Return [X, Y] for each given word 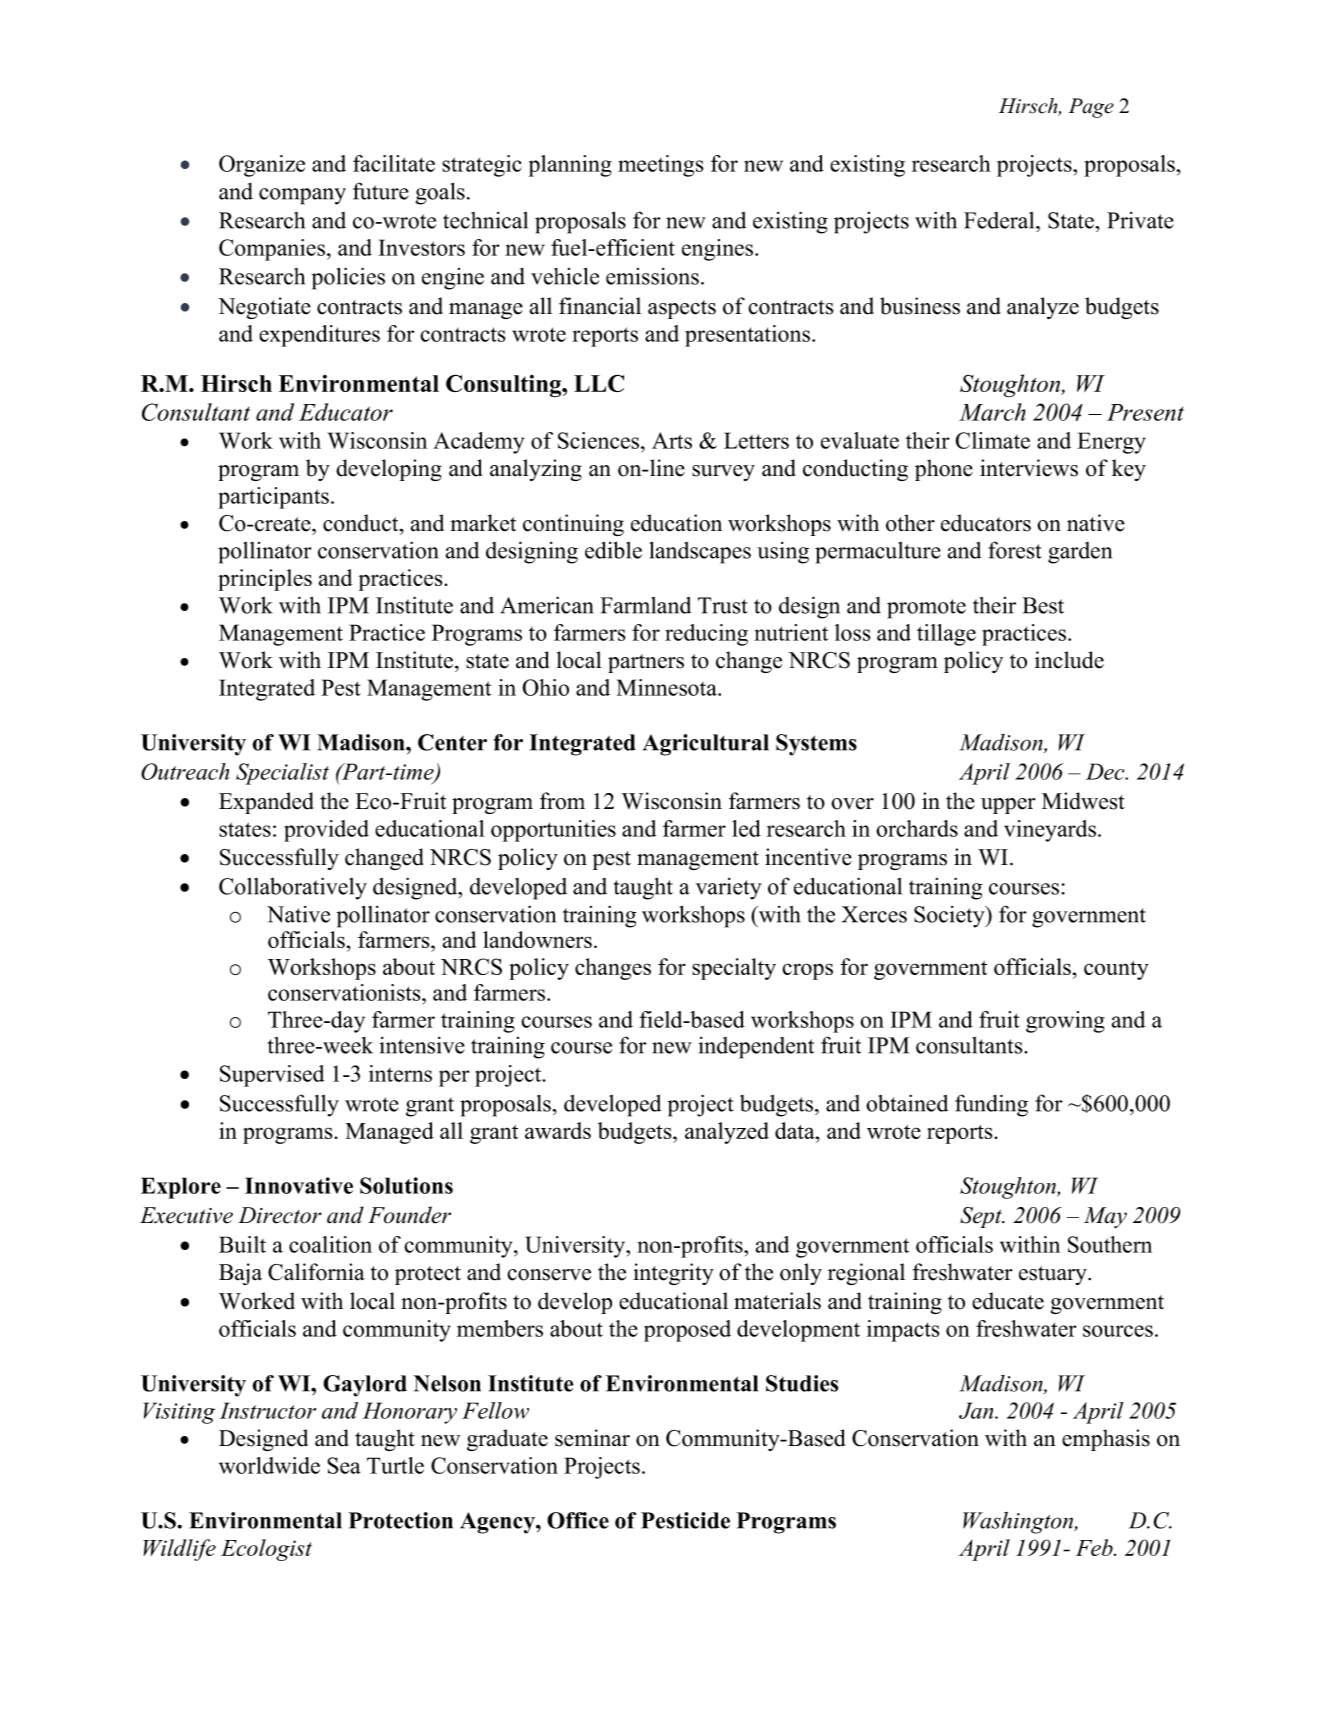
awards [558, 1130]
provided [326, 831]
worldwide [269, 1465]
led [746, 828]
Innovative [299, 1185]
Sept [982, 1217]
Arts [672, 440]
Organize [262, 166]
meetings [661, 166]
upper [1008, 806]
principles [265, 580]
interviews [1029, 468]
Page [1091, 108]
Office [578, 1520]
